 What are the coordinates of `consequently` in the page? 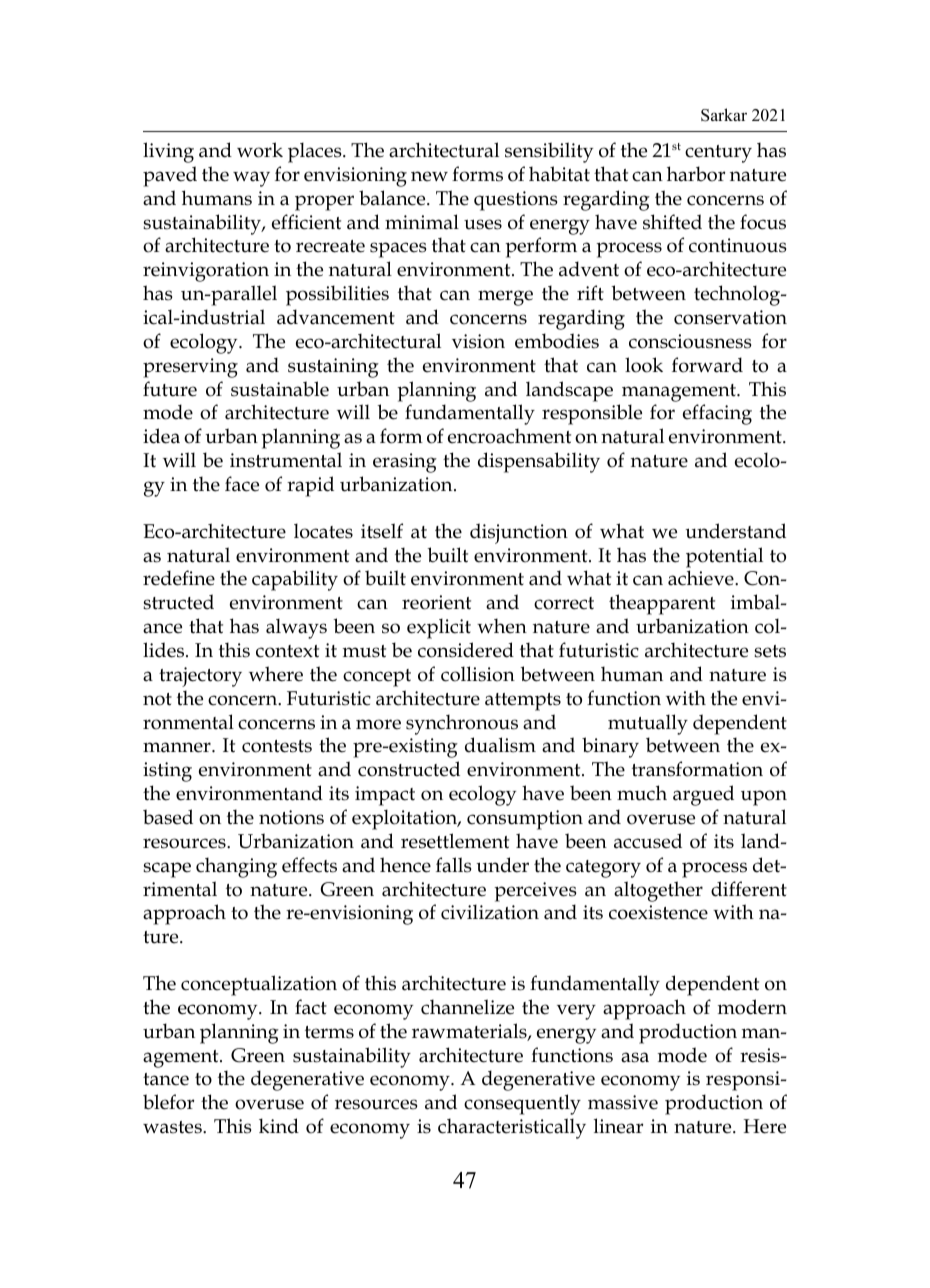 It's located at (522, 1104).
